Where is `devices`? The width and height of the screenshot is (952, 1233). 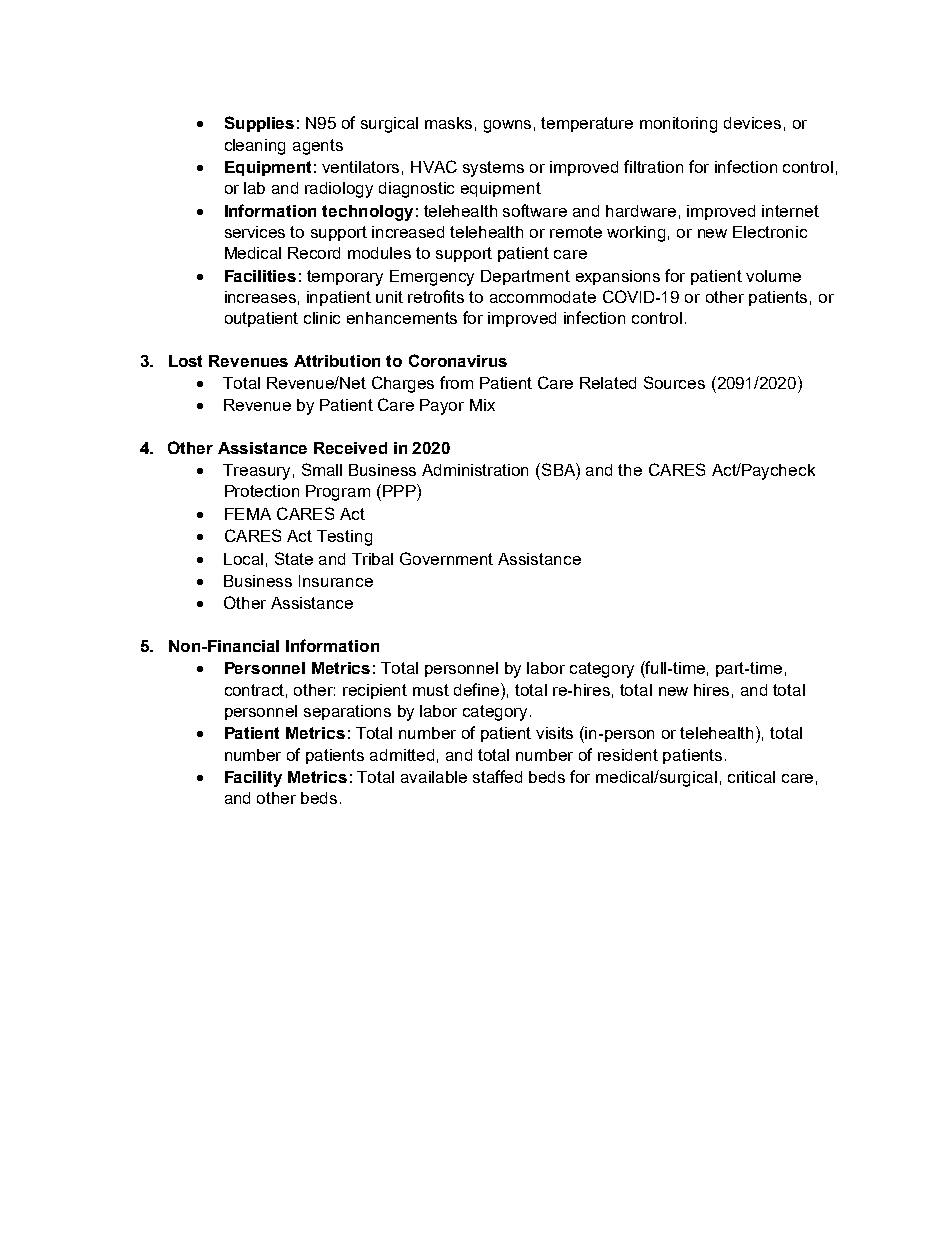 devices is located at coordinates (752, 123).
